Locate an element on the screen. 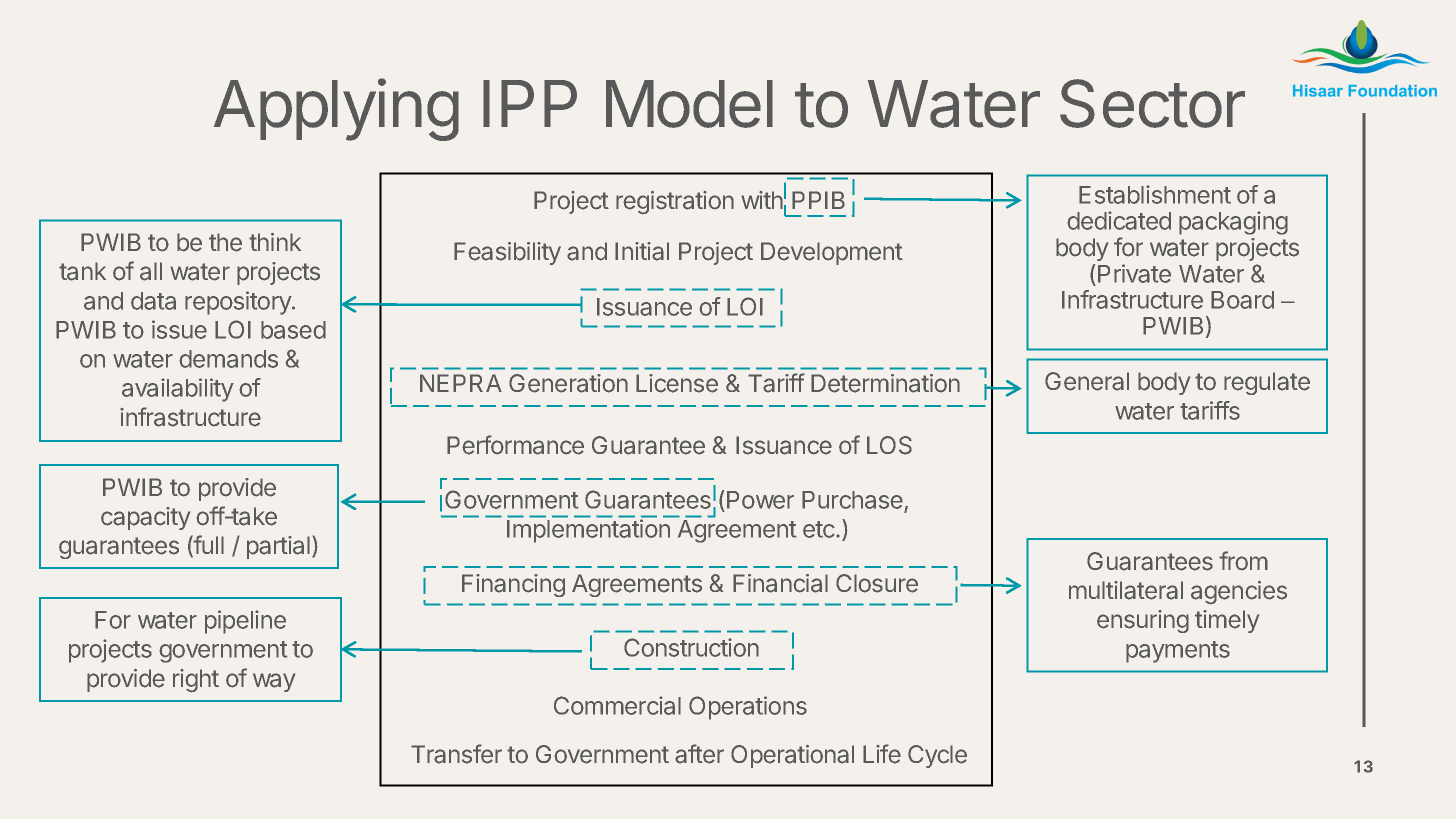 The width and height of the screenshot is (1456, 819). availability is located at coordinates (178, 390).
